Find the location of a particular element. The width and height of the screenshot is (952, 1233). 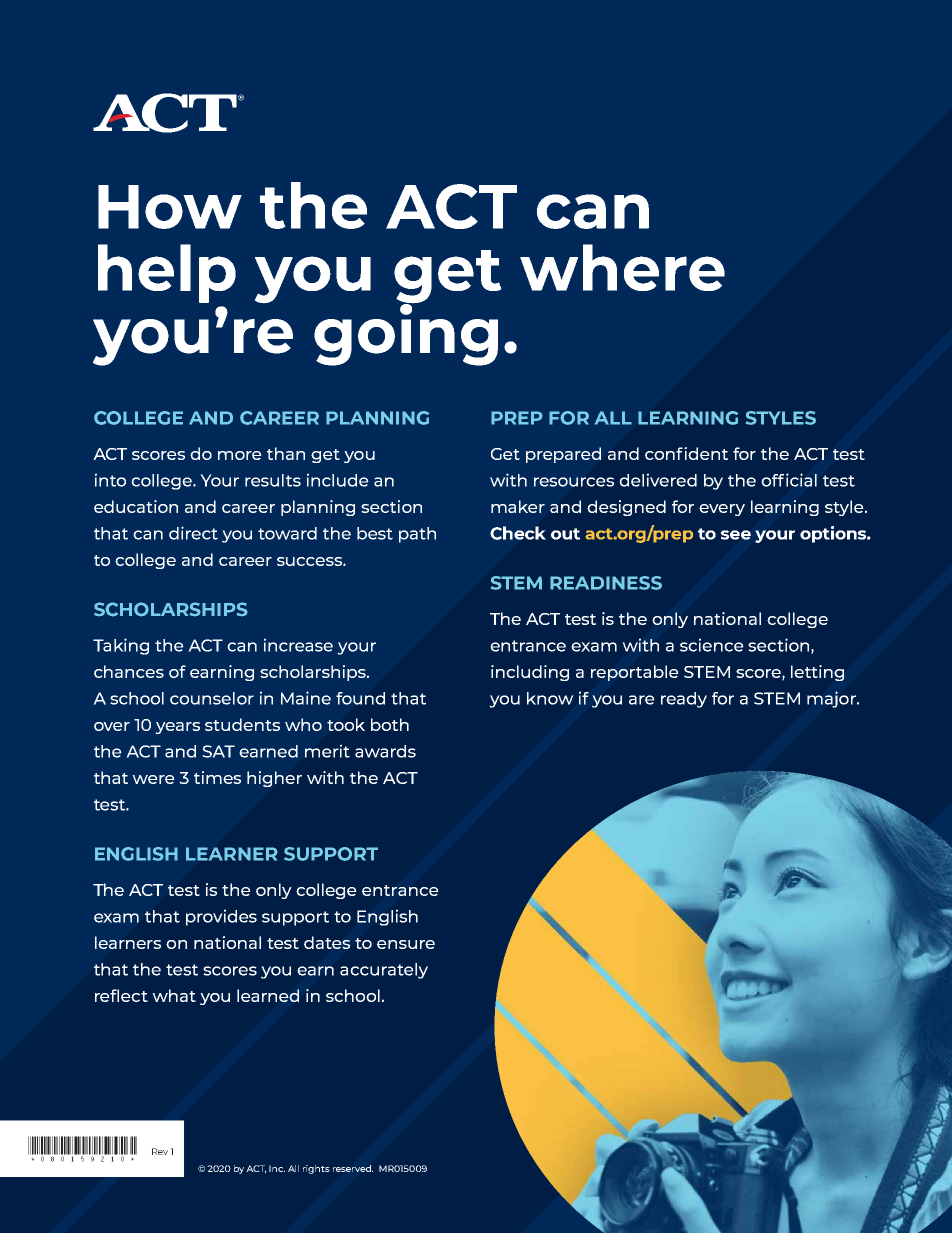

rights is located at coordinates (316, 1169).
